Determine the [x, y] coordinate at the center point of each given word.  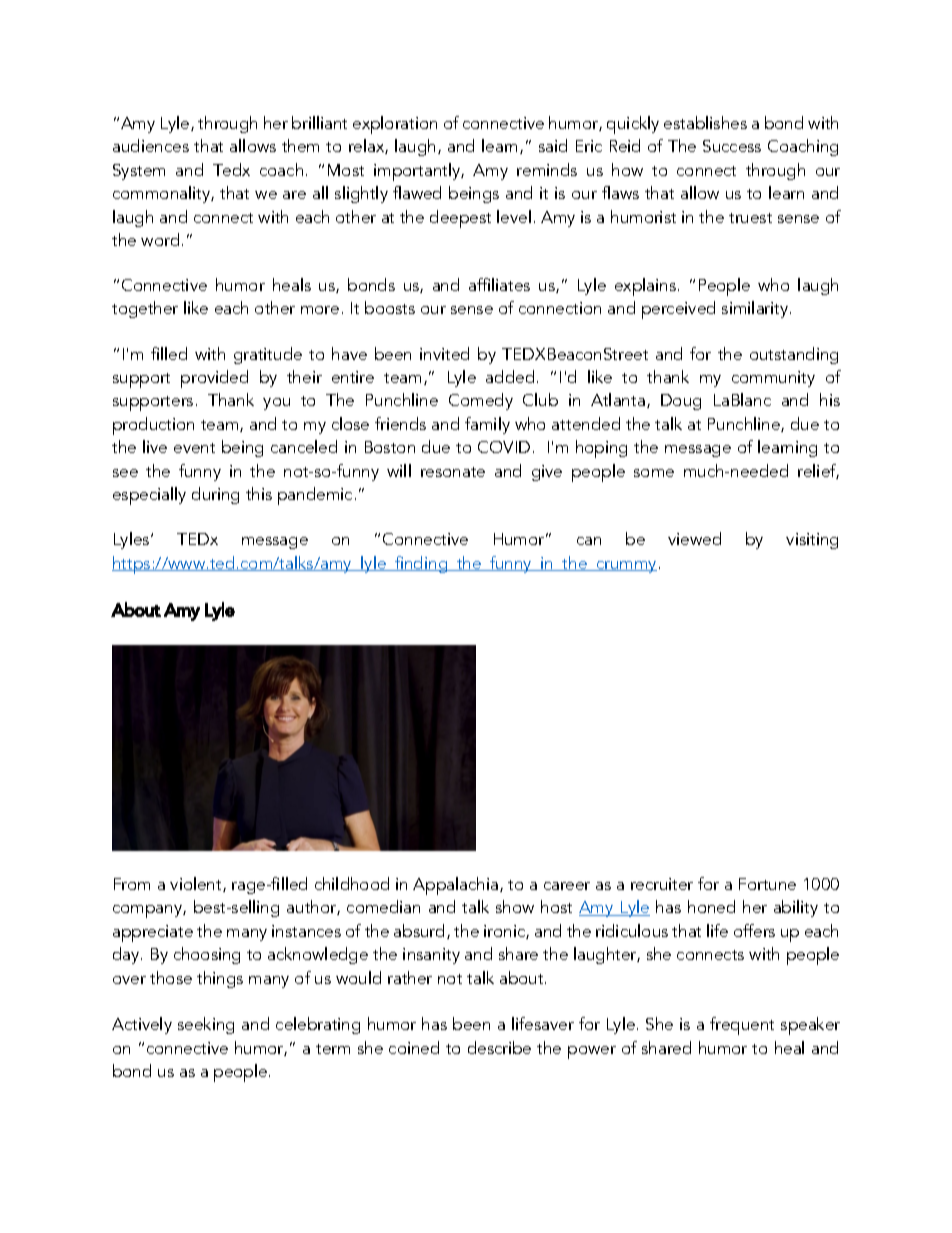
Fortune [767, 884]
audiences [151, 145]
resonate [453, 472]
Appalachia [455, 886]
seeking [206, 1025]
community [773, 379]
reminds [547, 169]
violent [197, 884]
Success [732, 146]
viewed [694, 538]
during [215, 495]
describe [499, 1047]
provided [214, 379]
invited [444, 353]
